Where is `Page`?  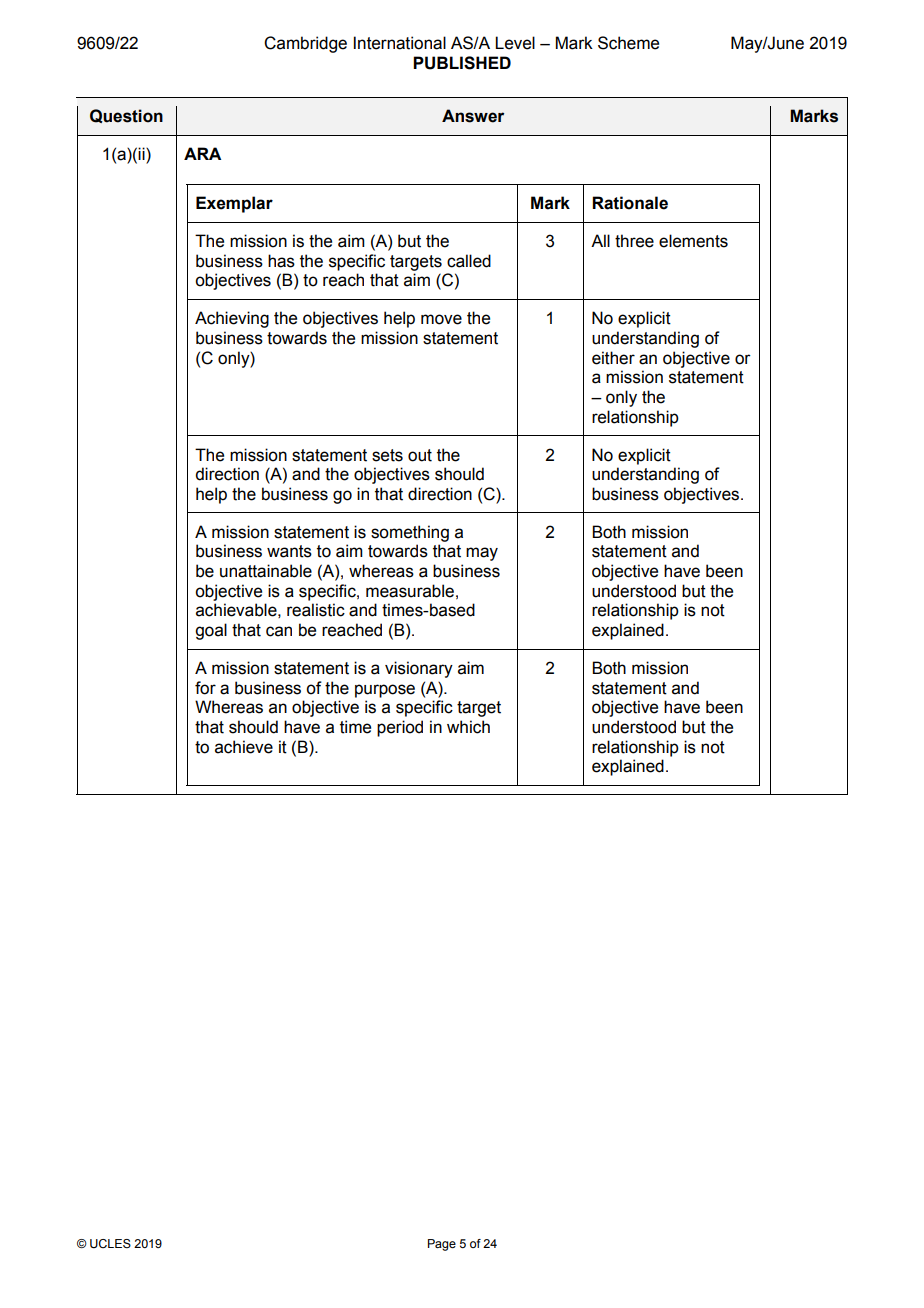 Page is located at coordinates (442, 1245).
